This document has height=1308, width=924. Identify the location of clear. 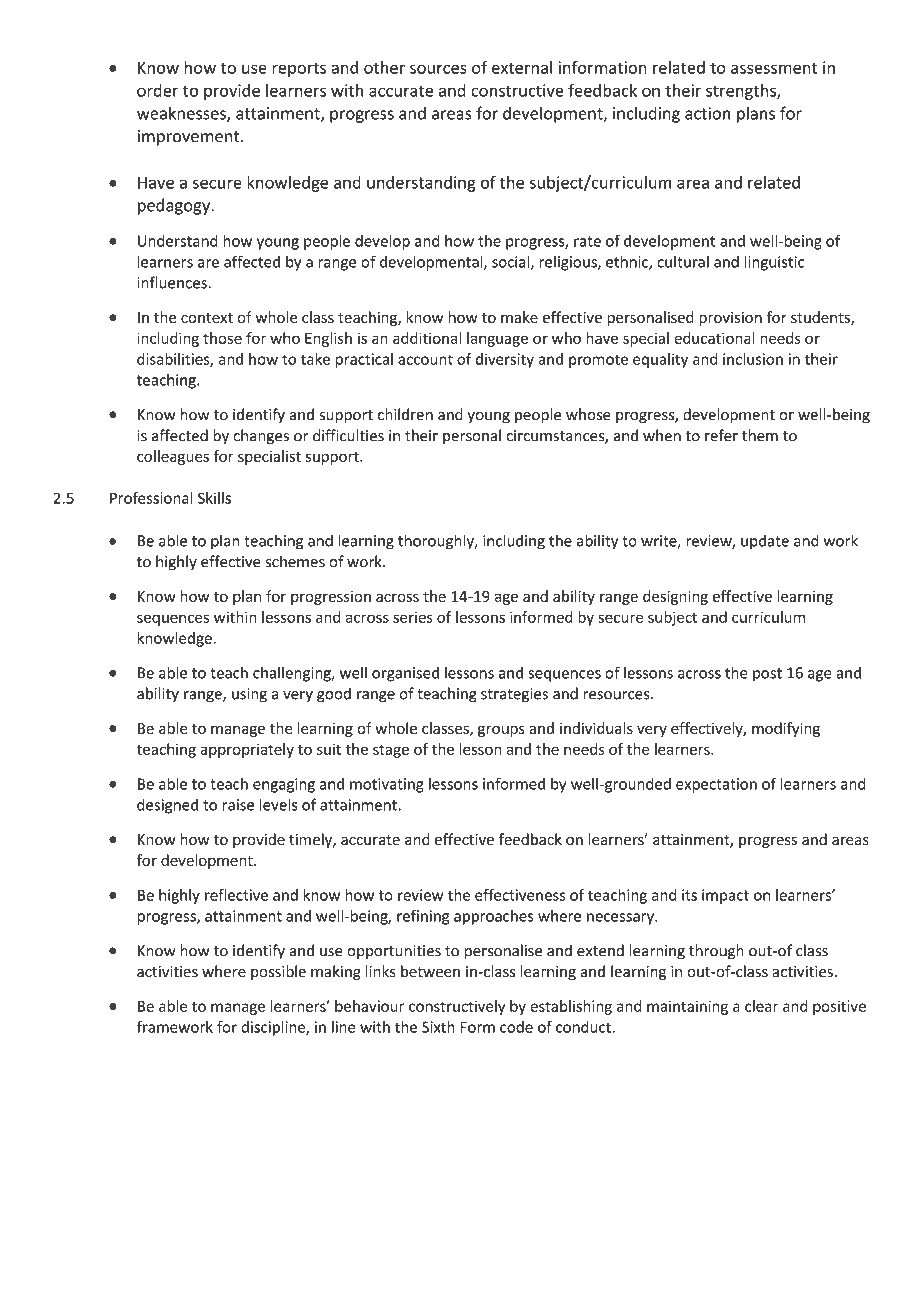
(761, 1006).
